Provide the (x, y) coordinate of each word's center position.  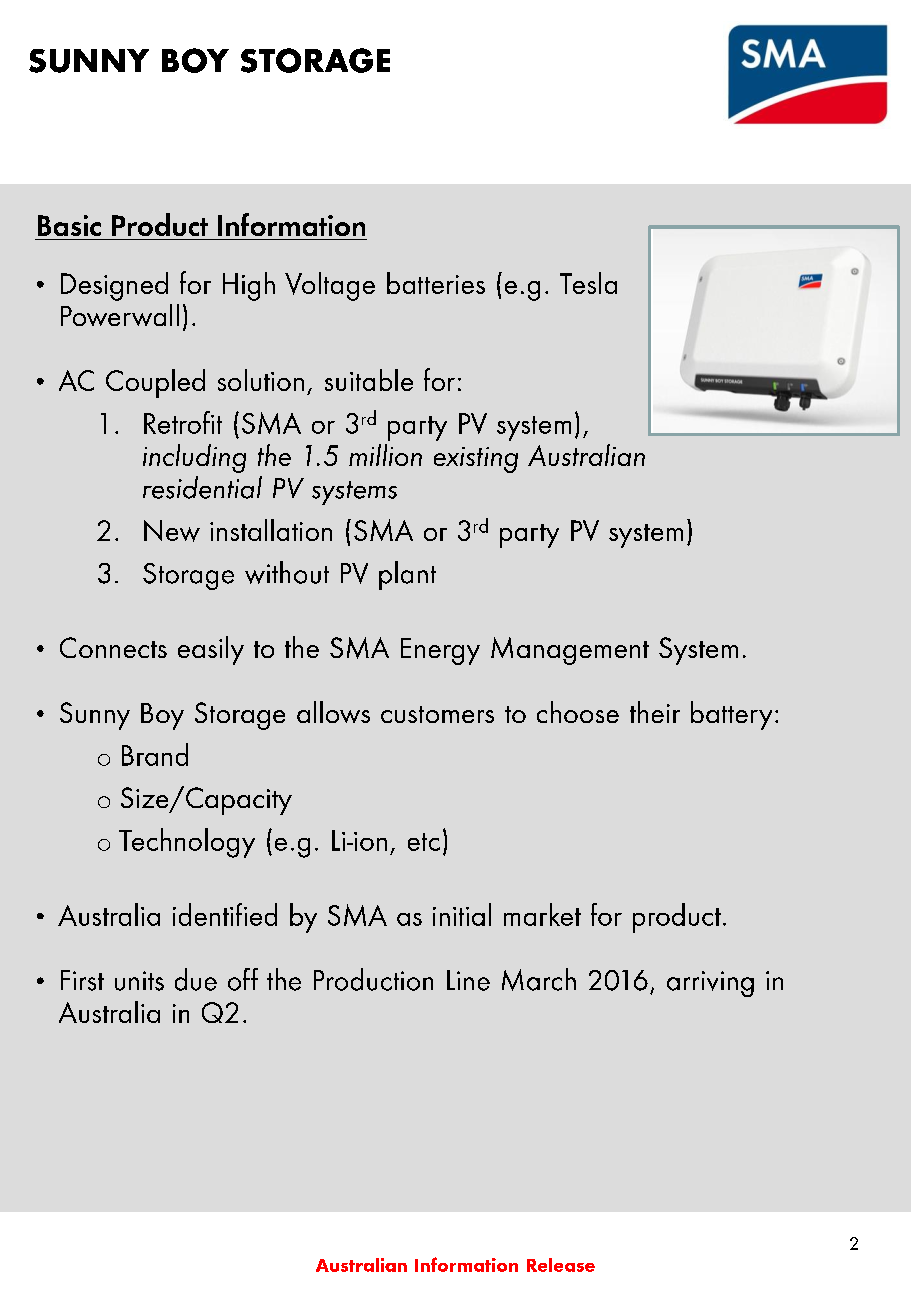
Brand (155, 754)
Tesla (588, 283)
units (139, 981)
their (655, 712)
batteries (436, 283)
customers (437, 714)
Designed (114, 286)
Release (561, 1265)
